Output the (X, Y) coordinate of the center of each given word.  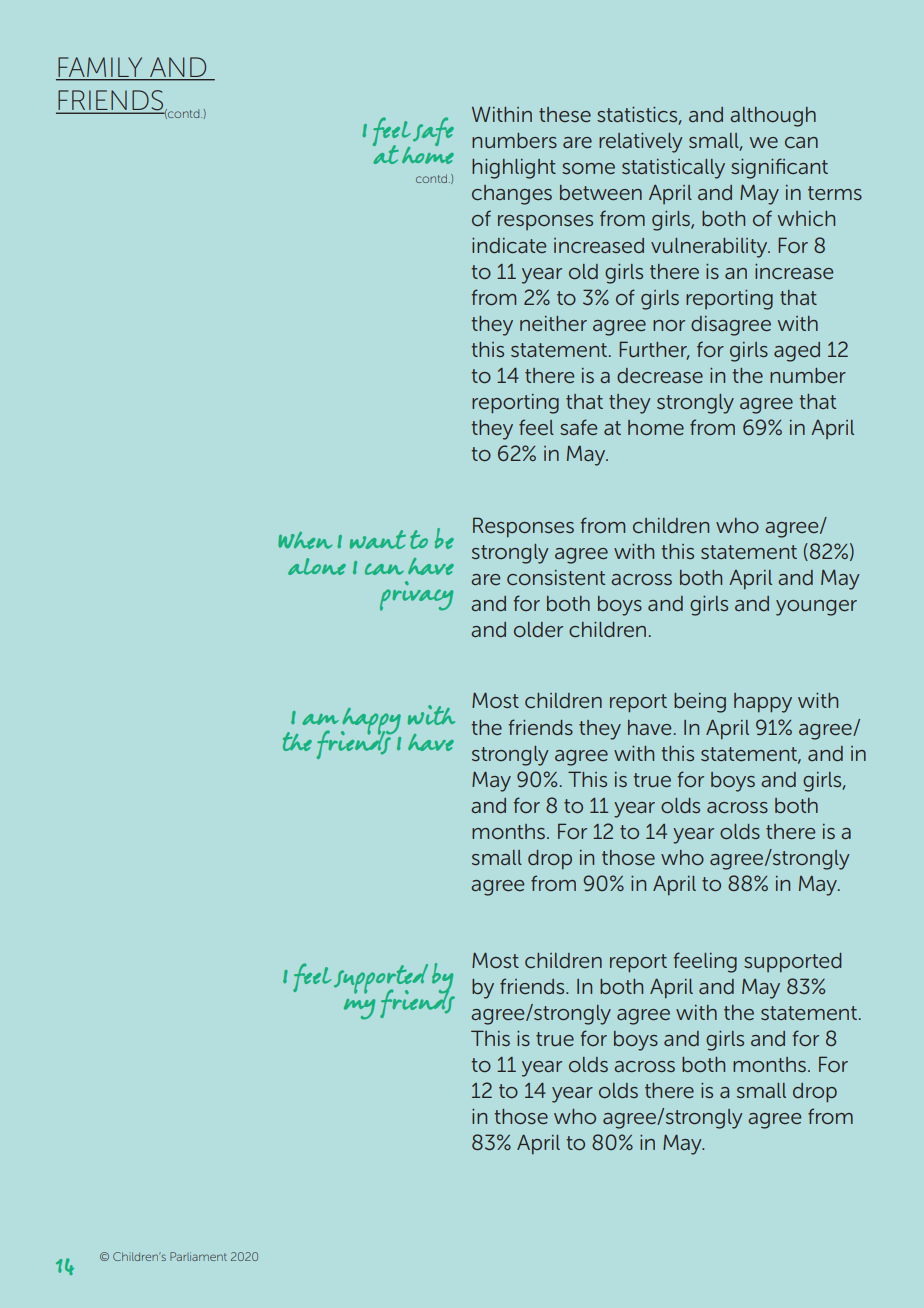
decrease (660, 375)
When (305, 540)
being (700, 703)
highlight (514, 169)
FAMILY (100, 67)
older (538, 629)
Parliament (198, 1256)
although (773, 117)
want (378, 539)
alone (317, 566)
